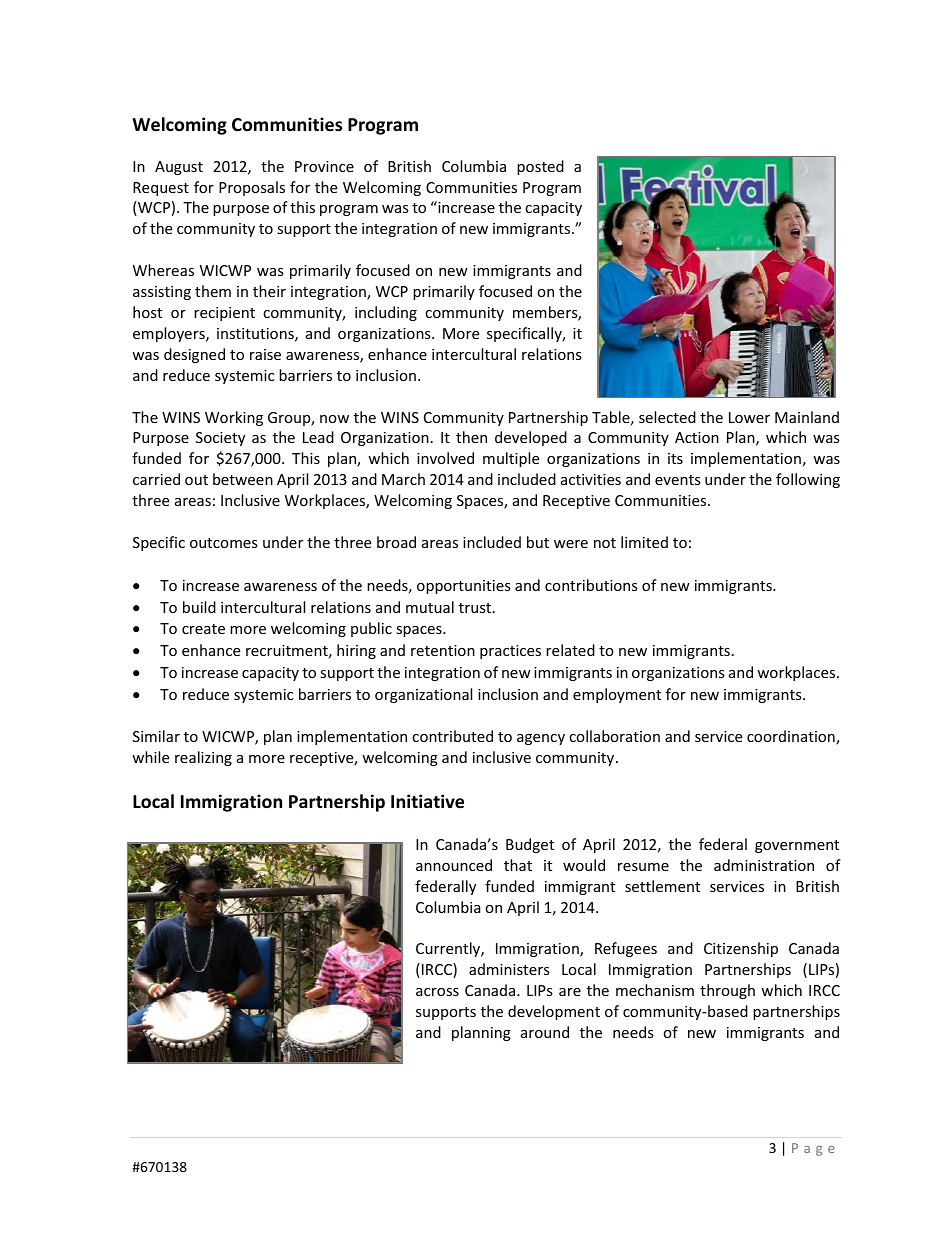 Image resolution: width=952 pixels, height=1233 pixels. I want to click on Action, so click(697, 437).
